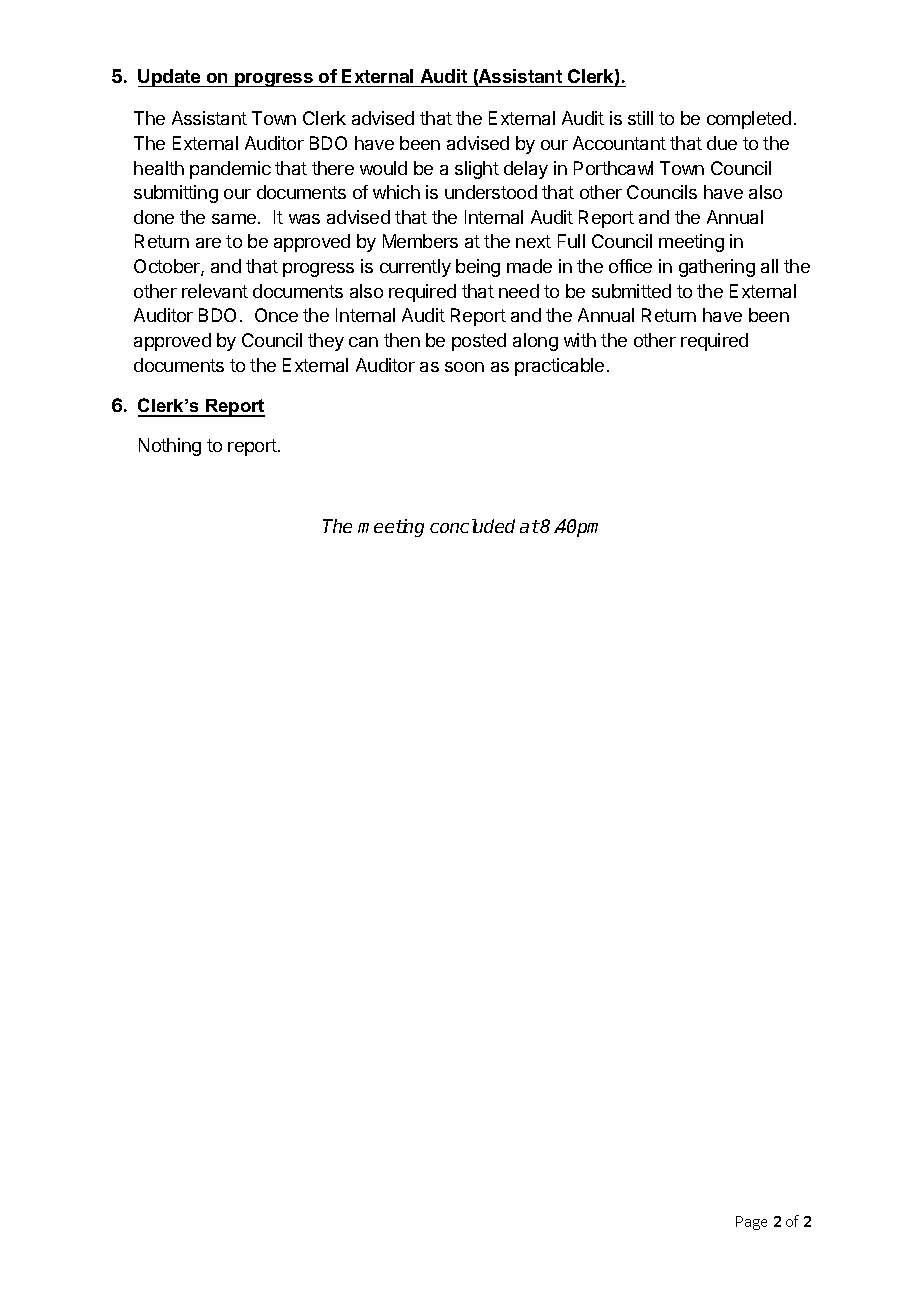 The height and width of the image is (1308, 924). I want to click on slight, so click(477, 170).
